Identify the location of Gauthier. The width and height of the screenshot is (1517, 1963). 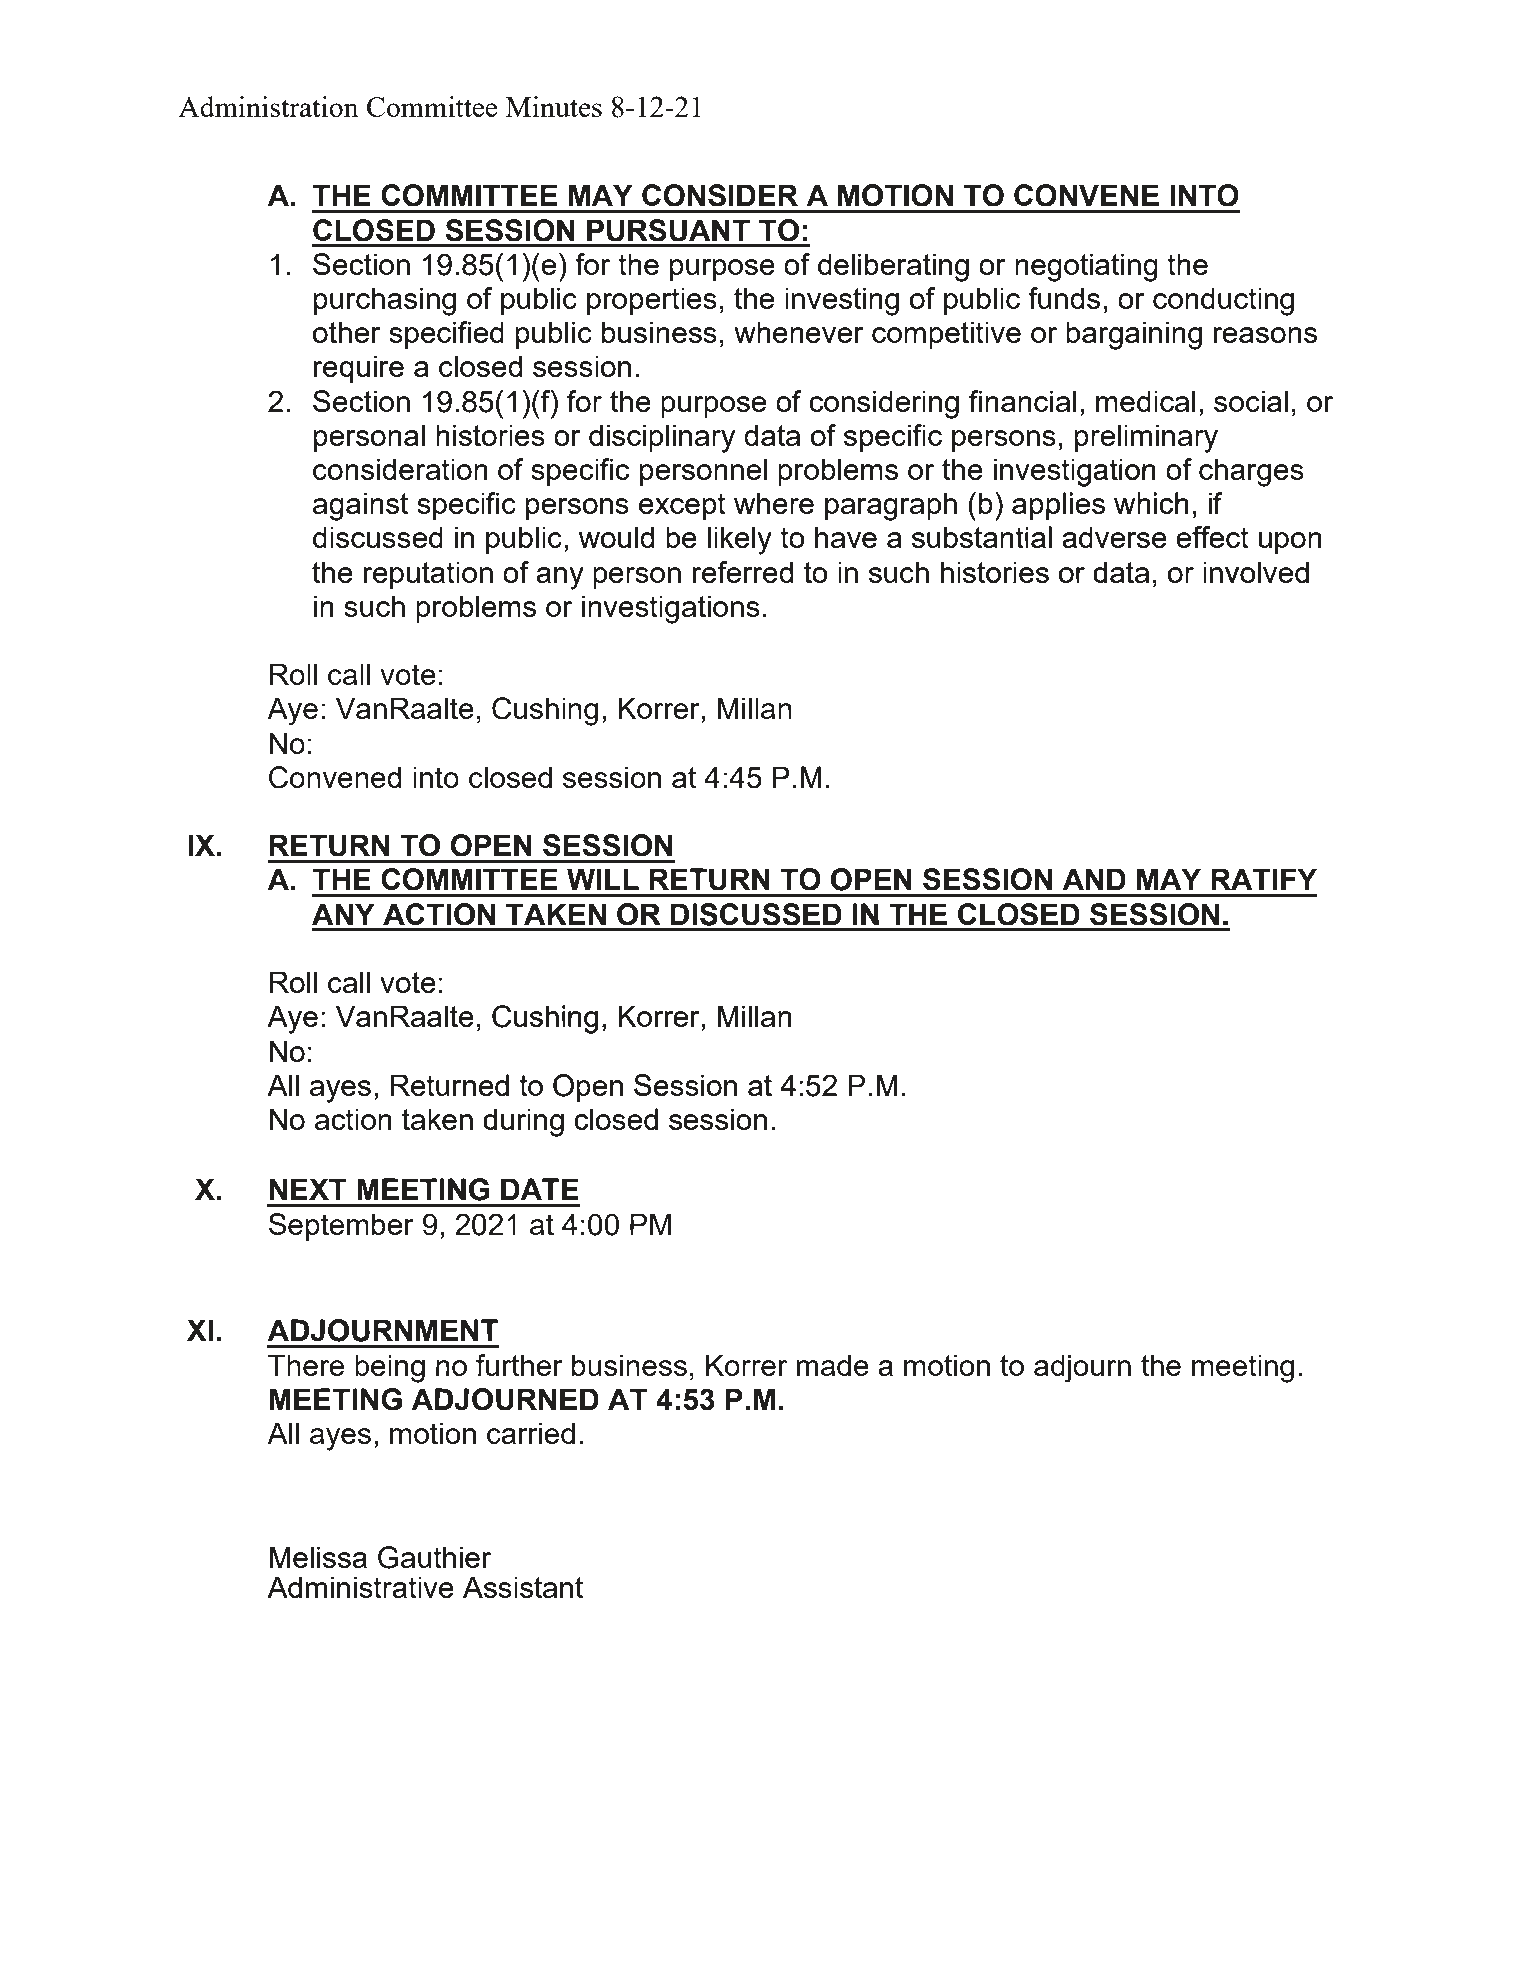
(435, 1557).
